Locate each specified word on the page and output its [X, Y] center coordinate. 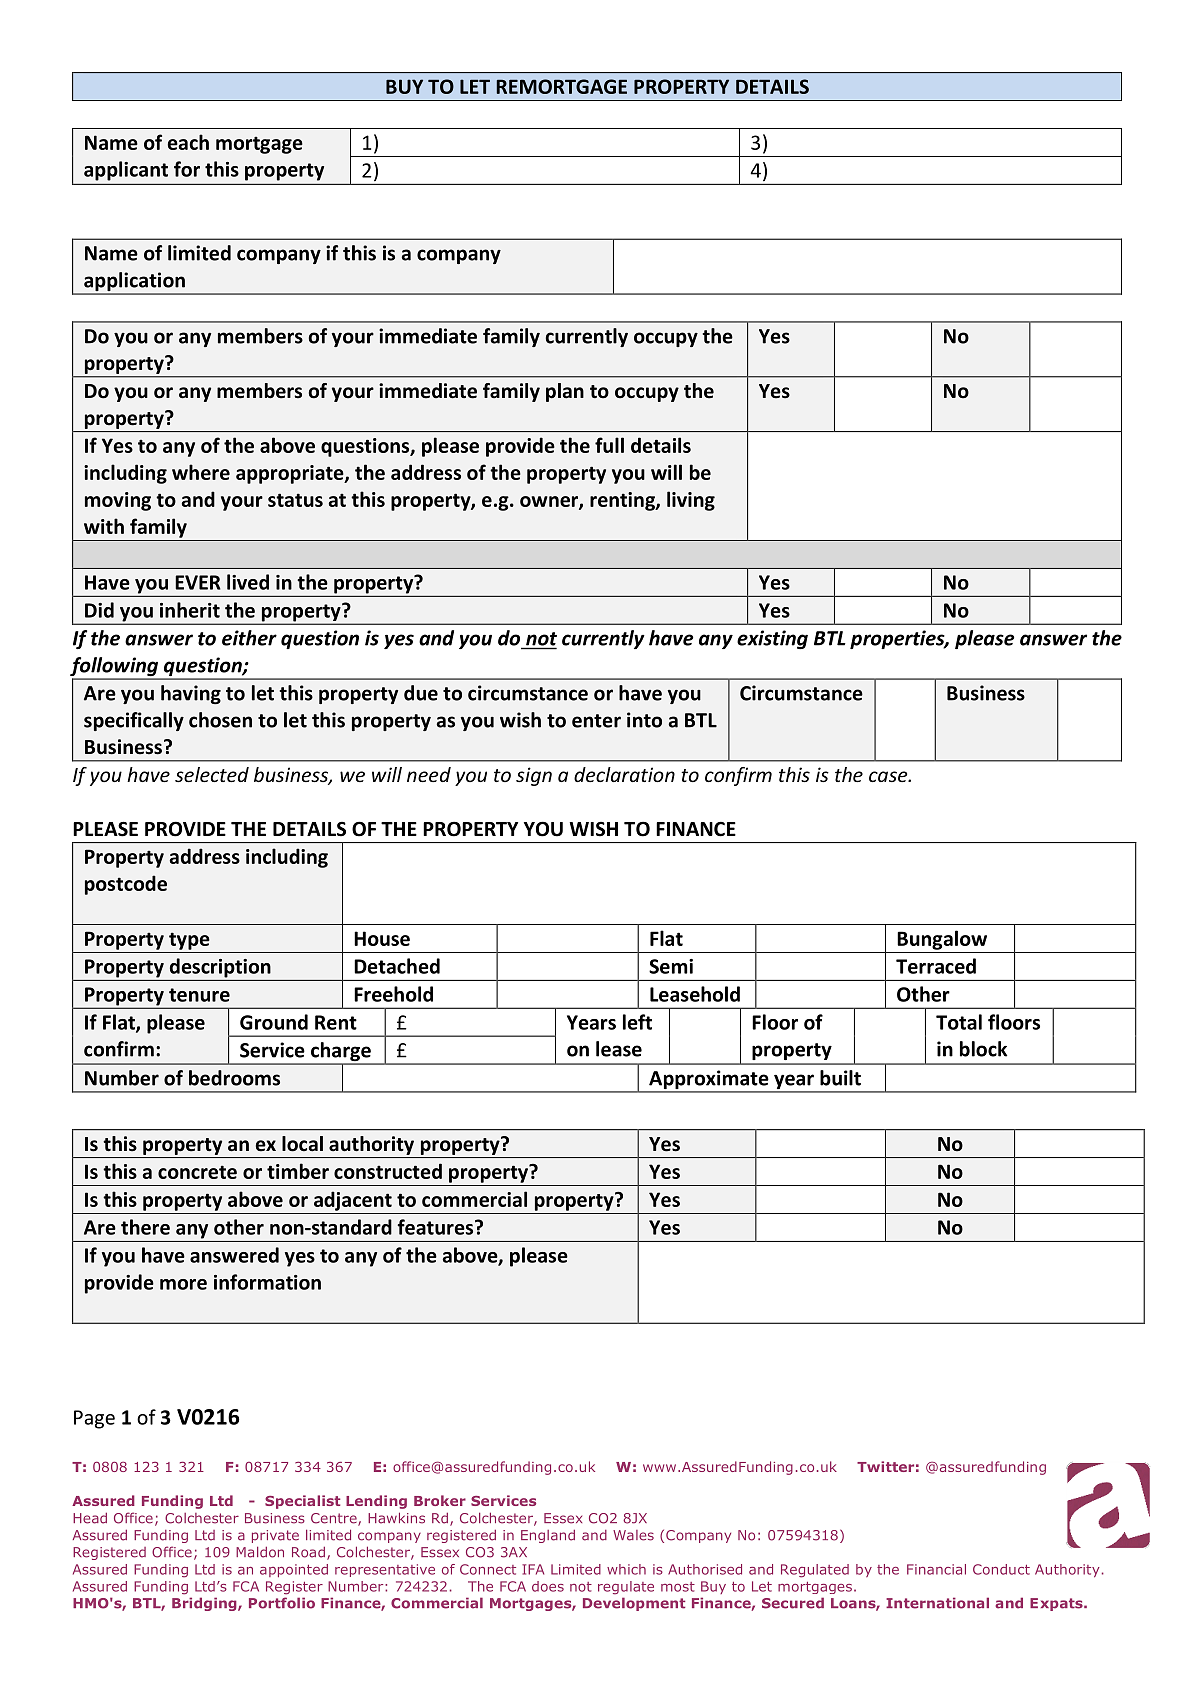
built [840, 1078]
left [637, 1022]
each [188, 142]
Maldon [260, 1552]
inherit [190, 610]
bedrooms [234, 1078]
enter [596, 721]
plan [565, 392]
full [609, 445]
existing [772, 639]
